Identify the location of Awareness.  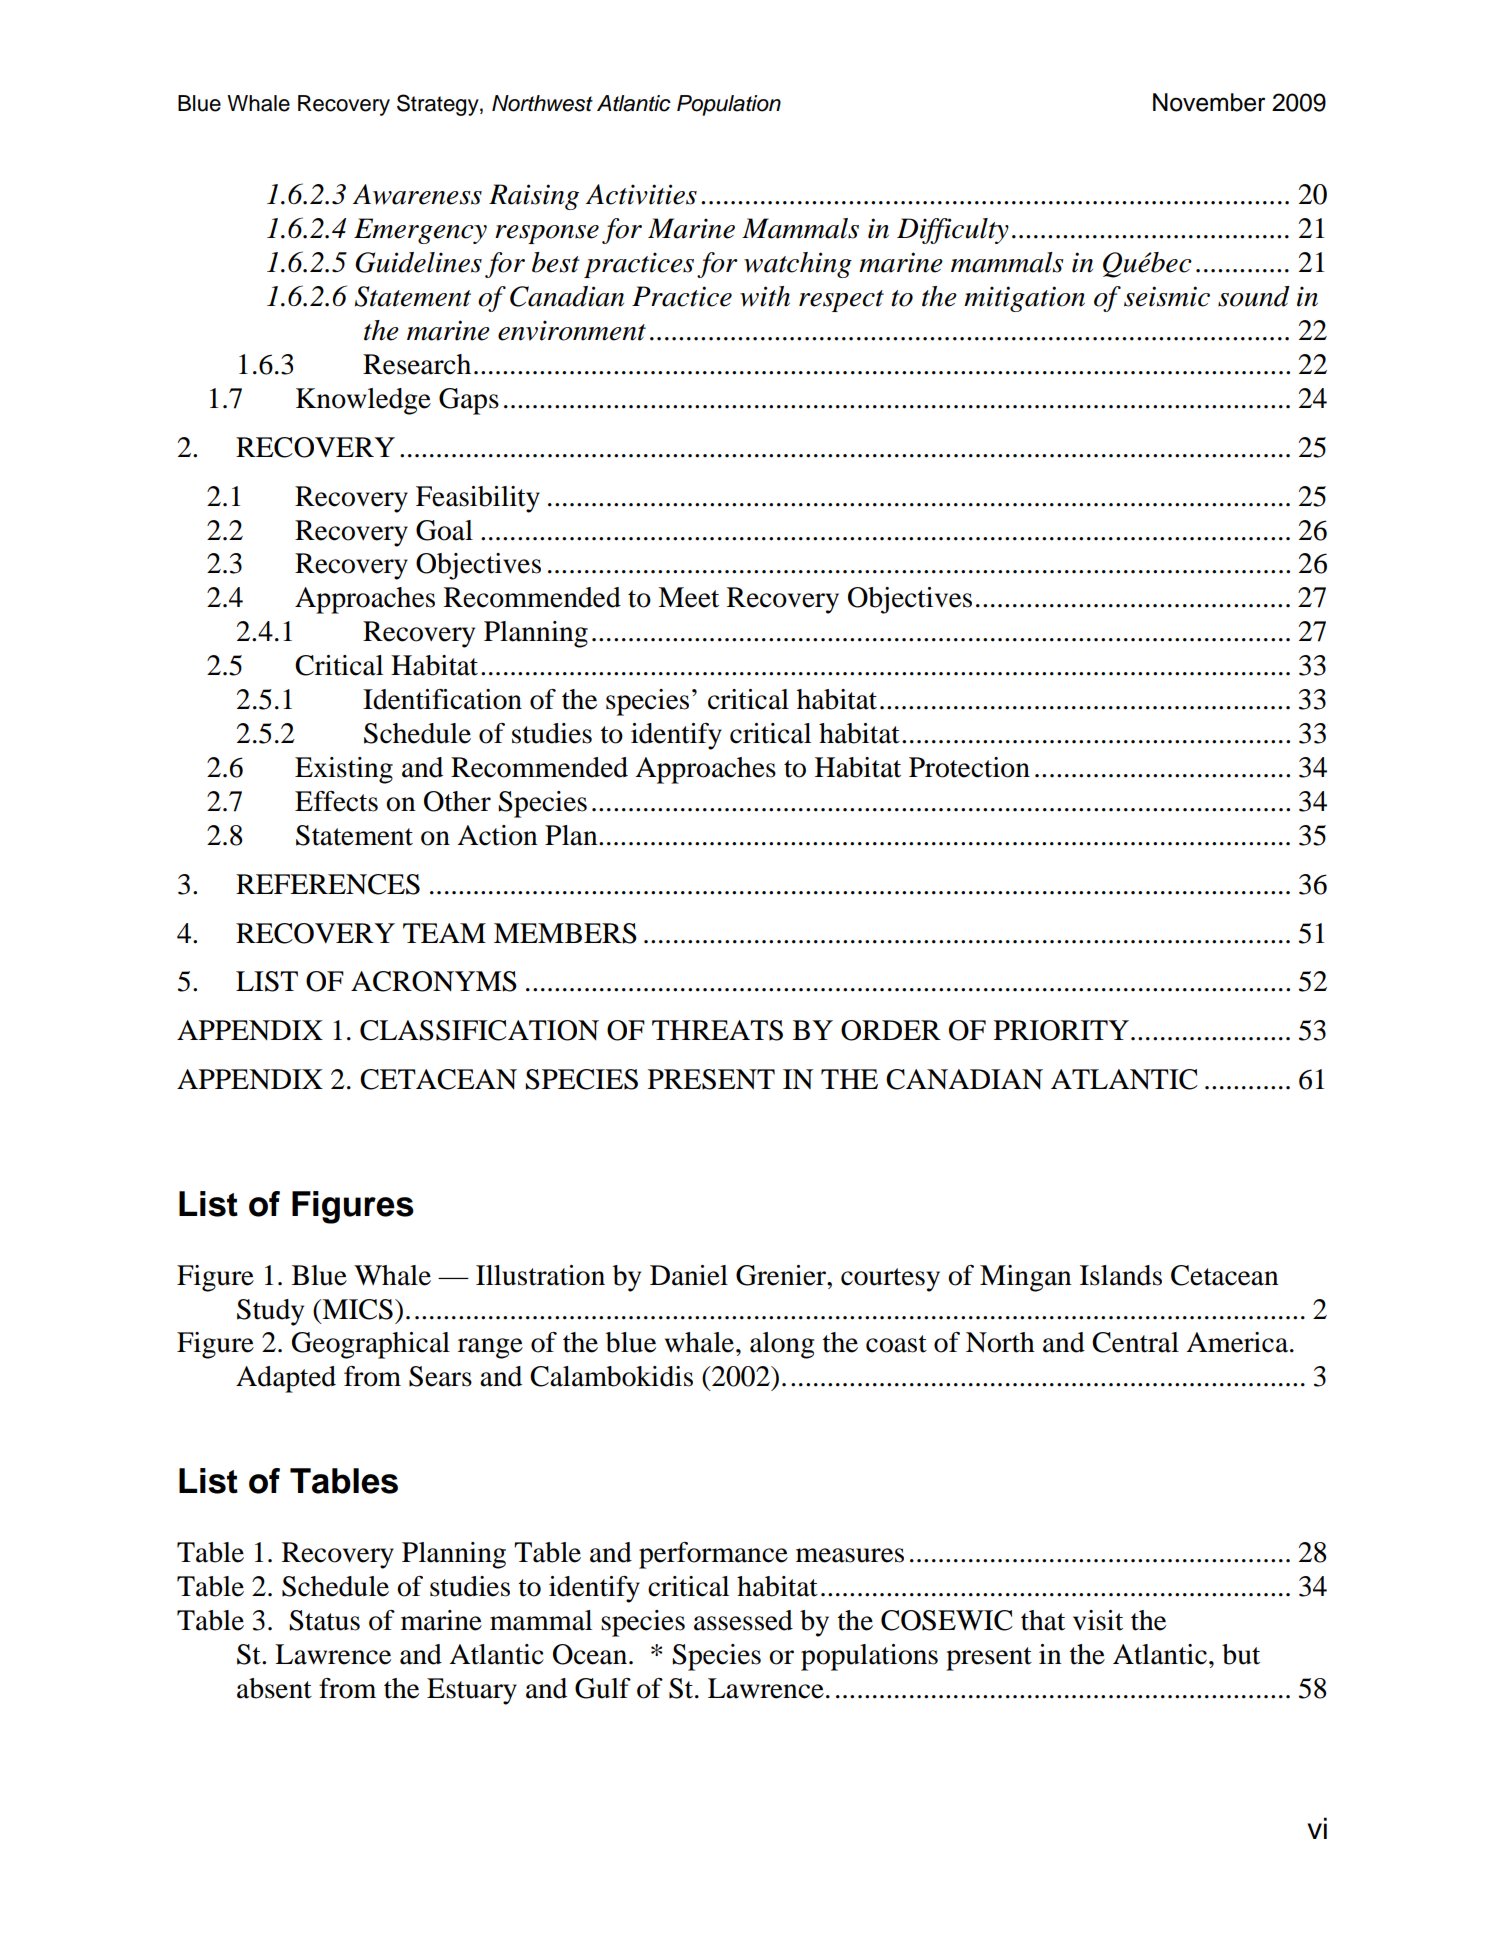
(417, 194).
